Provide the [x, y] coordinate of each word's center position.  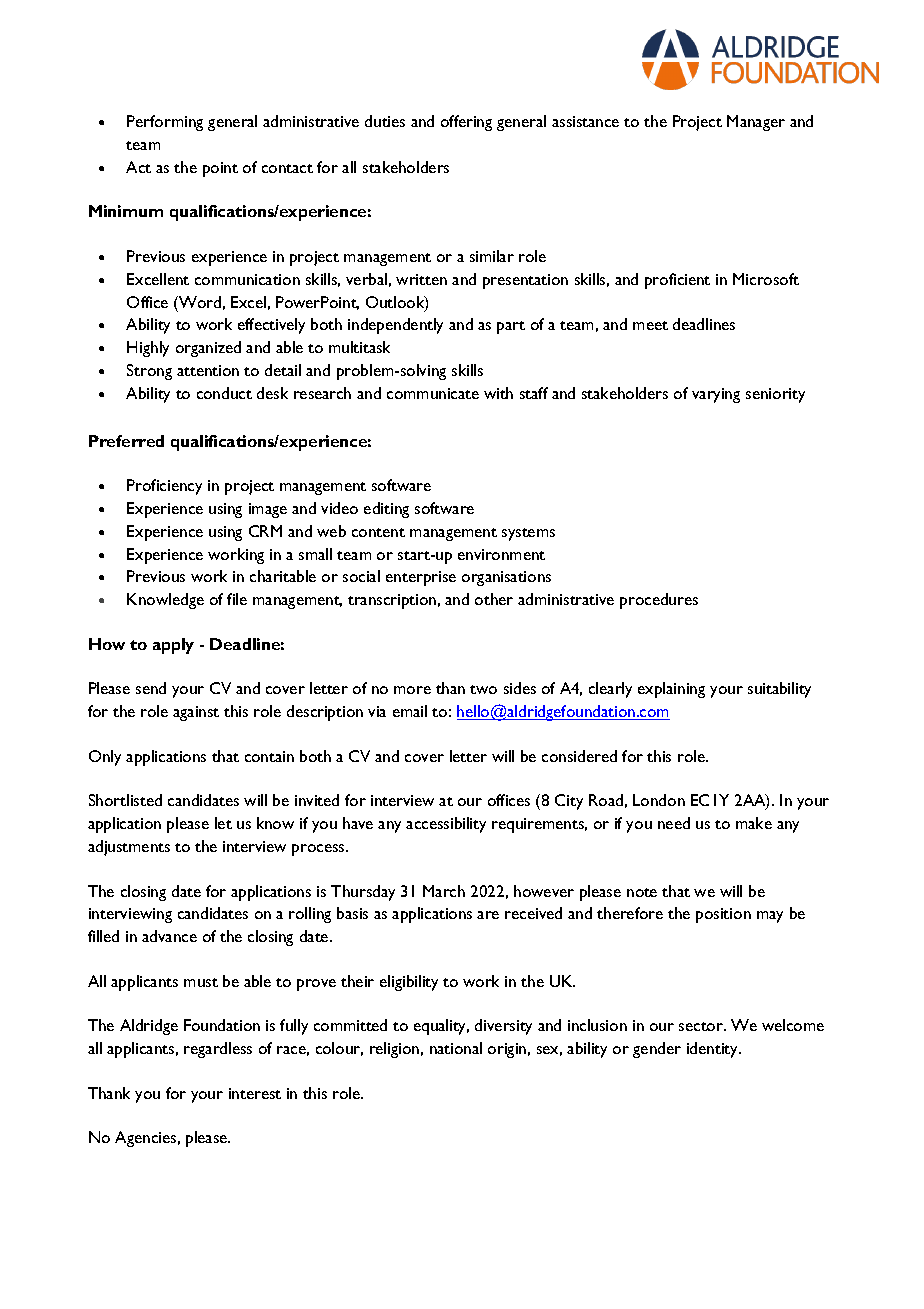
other [494, 599]
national [456, 1048]
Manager [756, 123]
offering [466, 123]
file [237, 599]
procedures [659, 601]
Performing [165, 123]
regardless [218, 1050]
